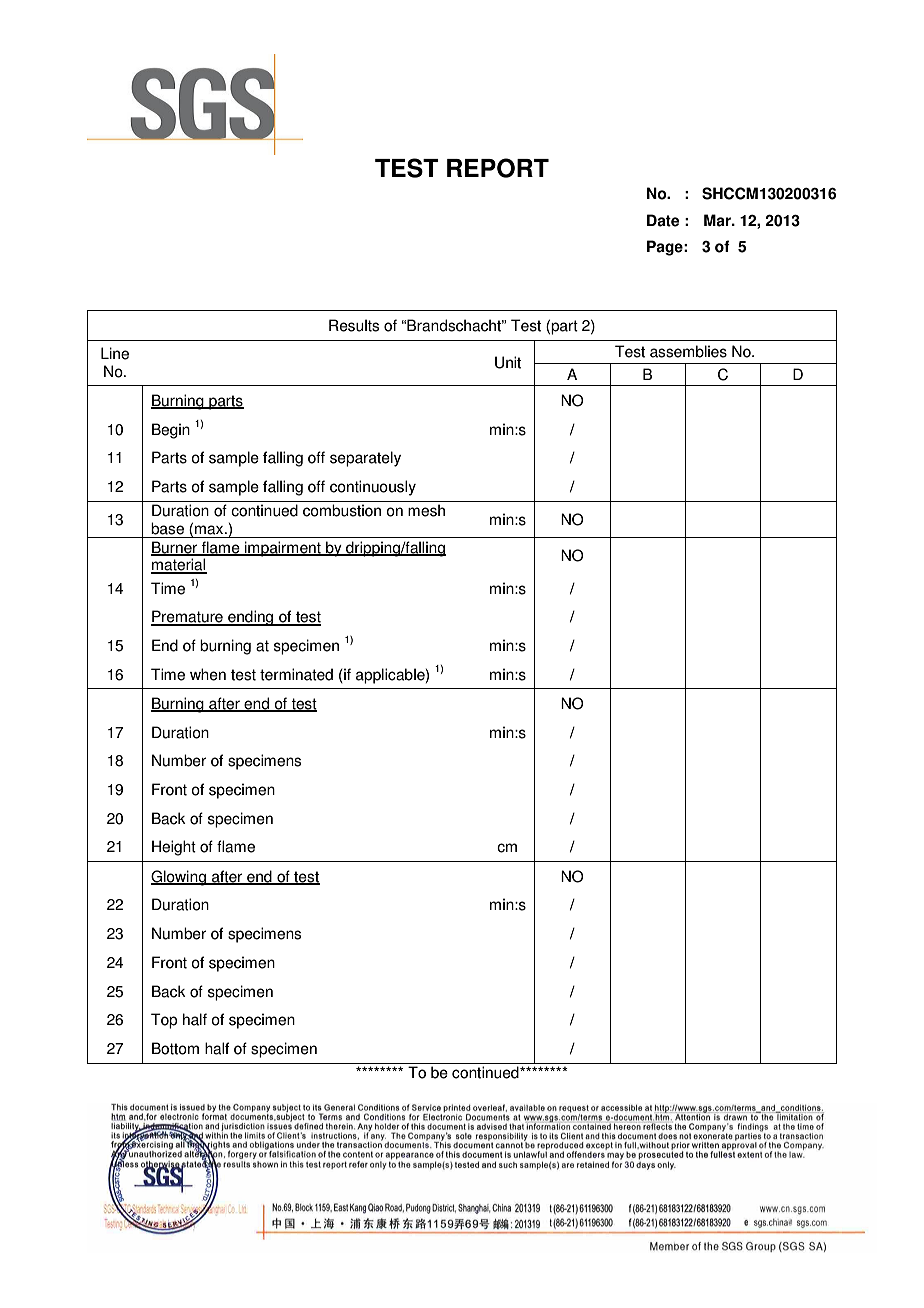  What do you see at coordinates (188, 617) in the document?
I see `Premature` at bounding box center [188, 617].
